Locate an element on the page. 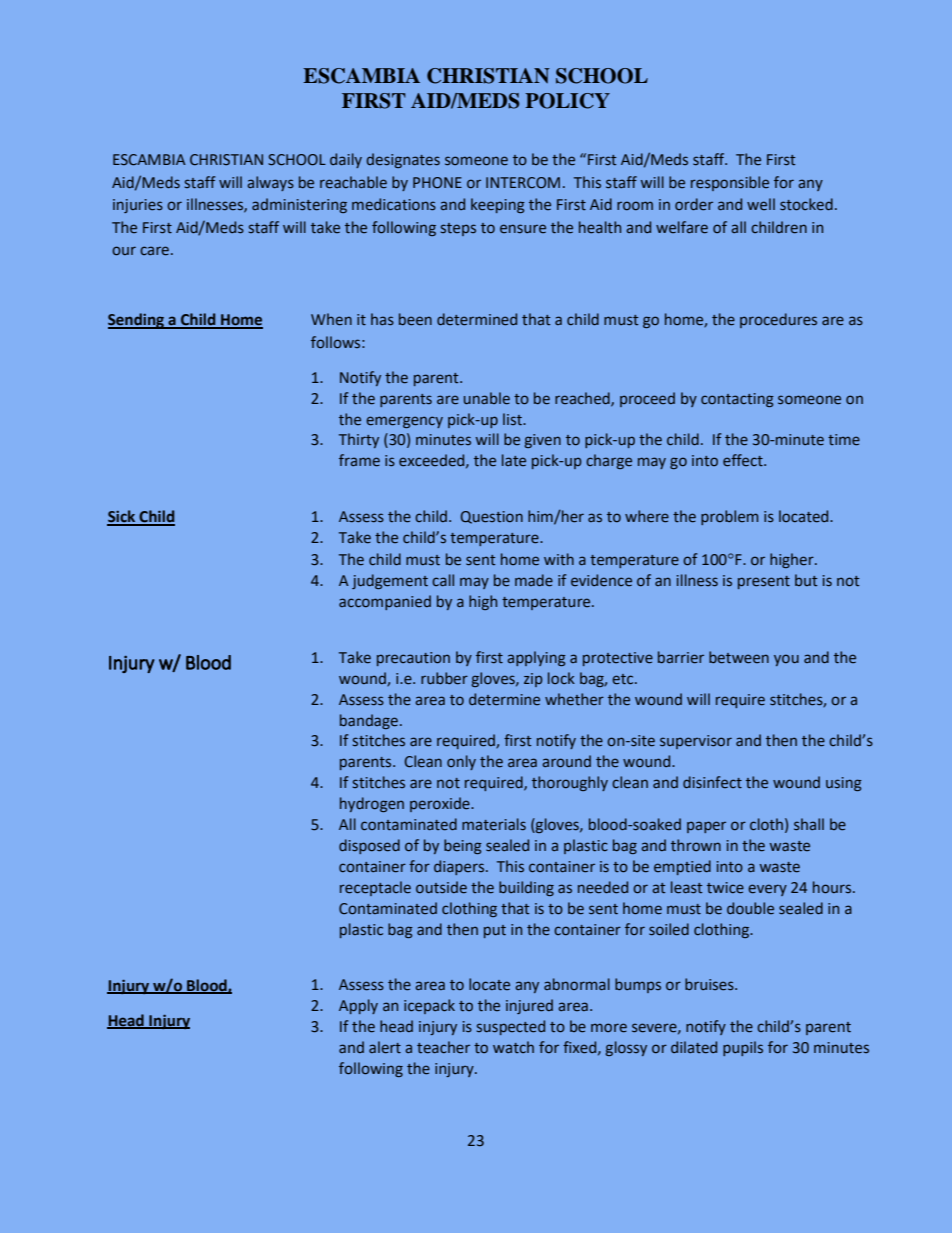  always is located at coordinates (270, 183).
